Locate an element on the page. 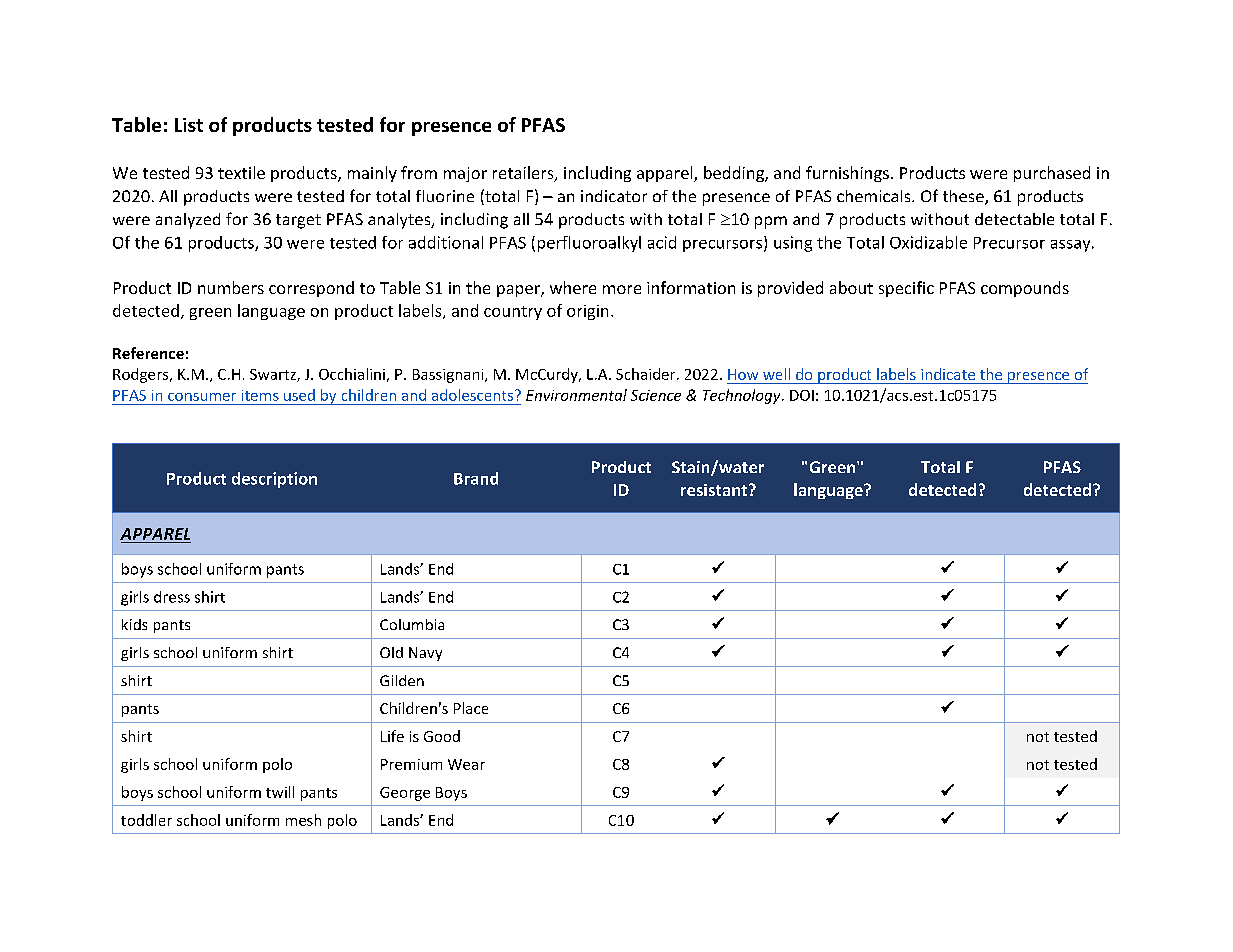 Image resolution: width=1233 pixels, height=952 pixels. retailers is located at coordinates (524, 174).
